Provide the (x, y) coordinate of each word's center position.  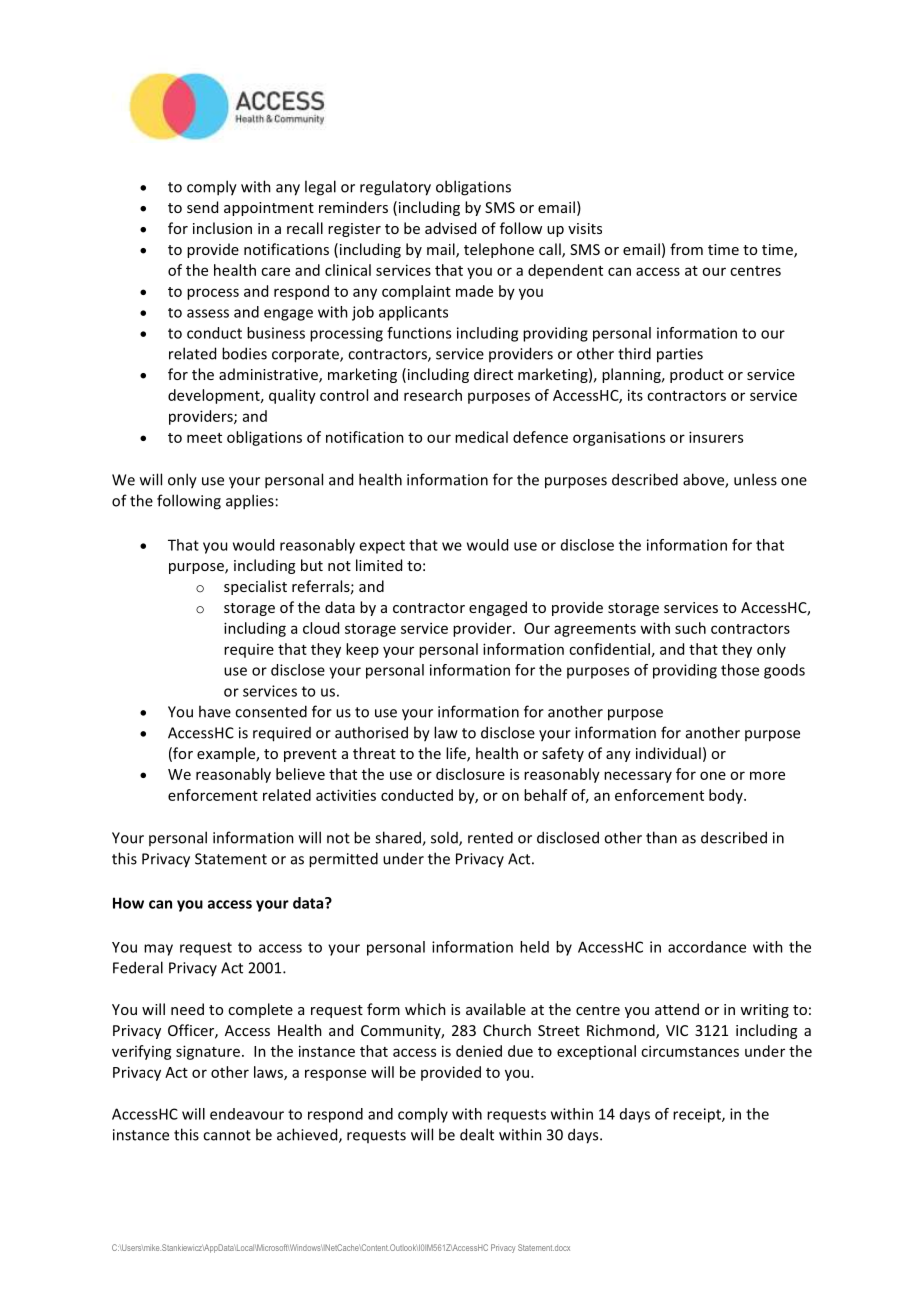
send (202, 207)
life (457, 754)
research (433, 395)
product (697, 375)
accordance (707, 947)
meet (204, 438)
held (534, 947)
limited (379, 565)
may (158, 950)
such (690, 628)
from (686, 249)
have (215, 711)
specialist (255, 587)
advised (450, 228)
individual (668, 753)
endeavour (247, 1114)
